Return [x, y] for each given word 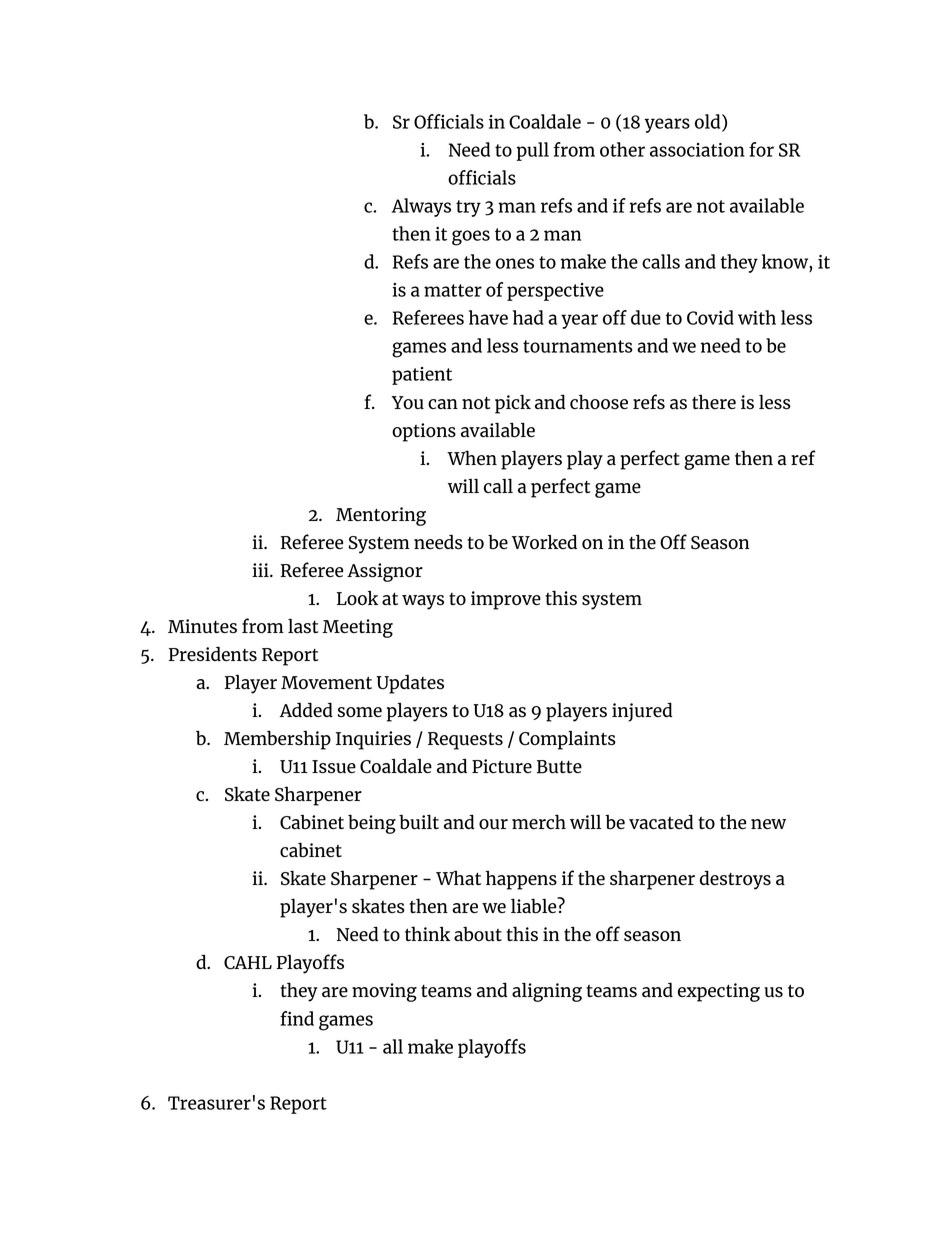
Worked [544, 542]
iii [261, 570]
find [297, 1018]
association [697, 150]
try [468, 208]
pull [532, 151]
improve [506, 600]
